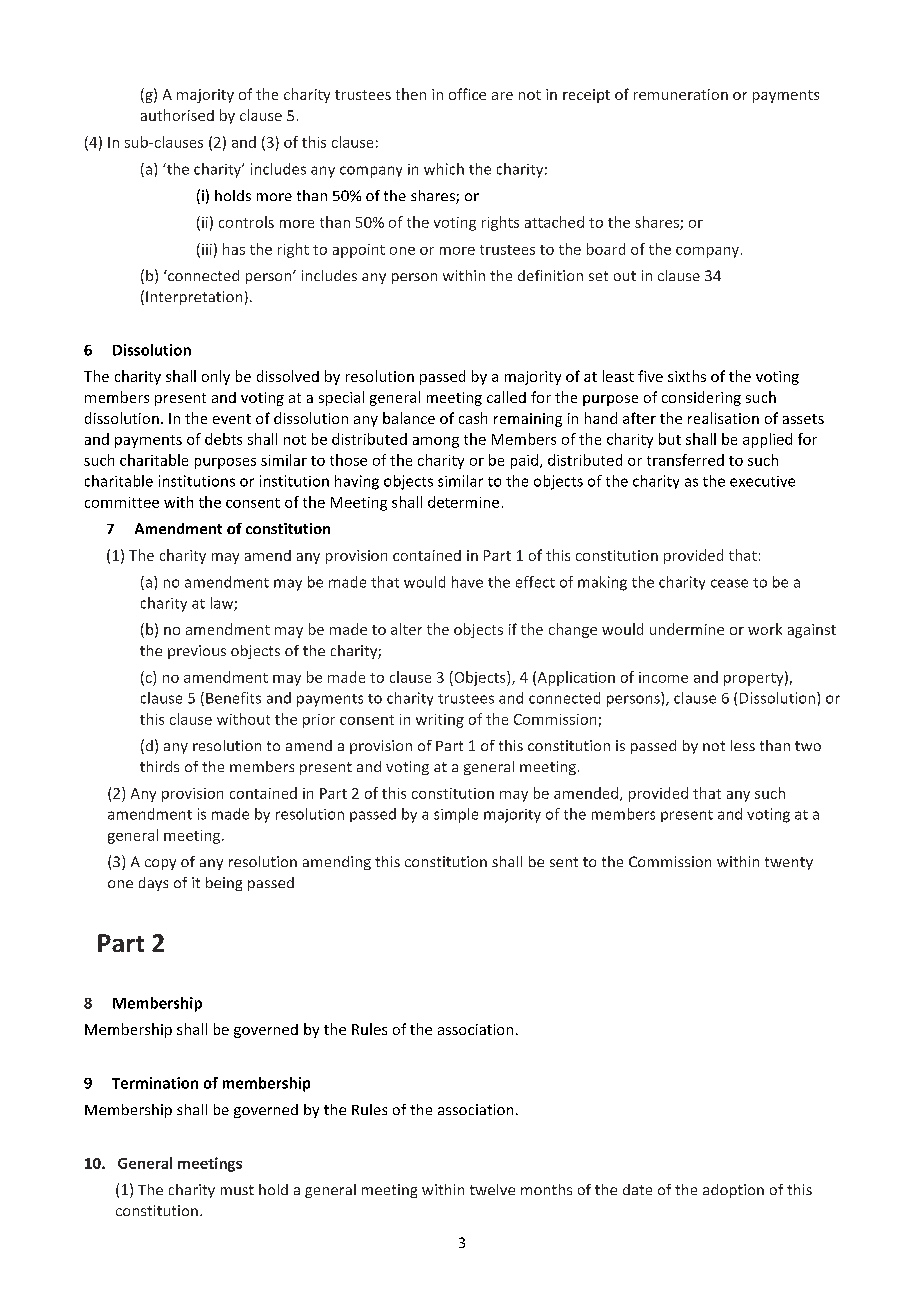  What do you see at coordinates (406, 629) in the screenshot?
I see `alter` at bounding box center [406, 629].
